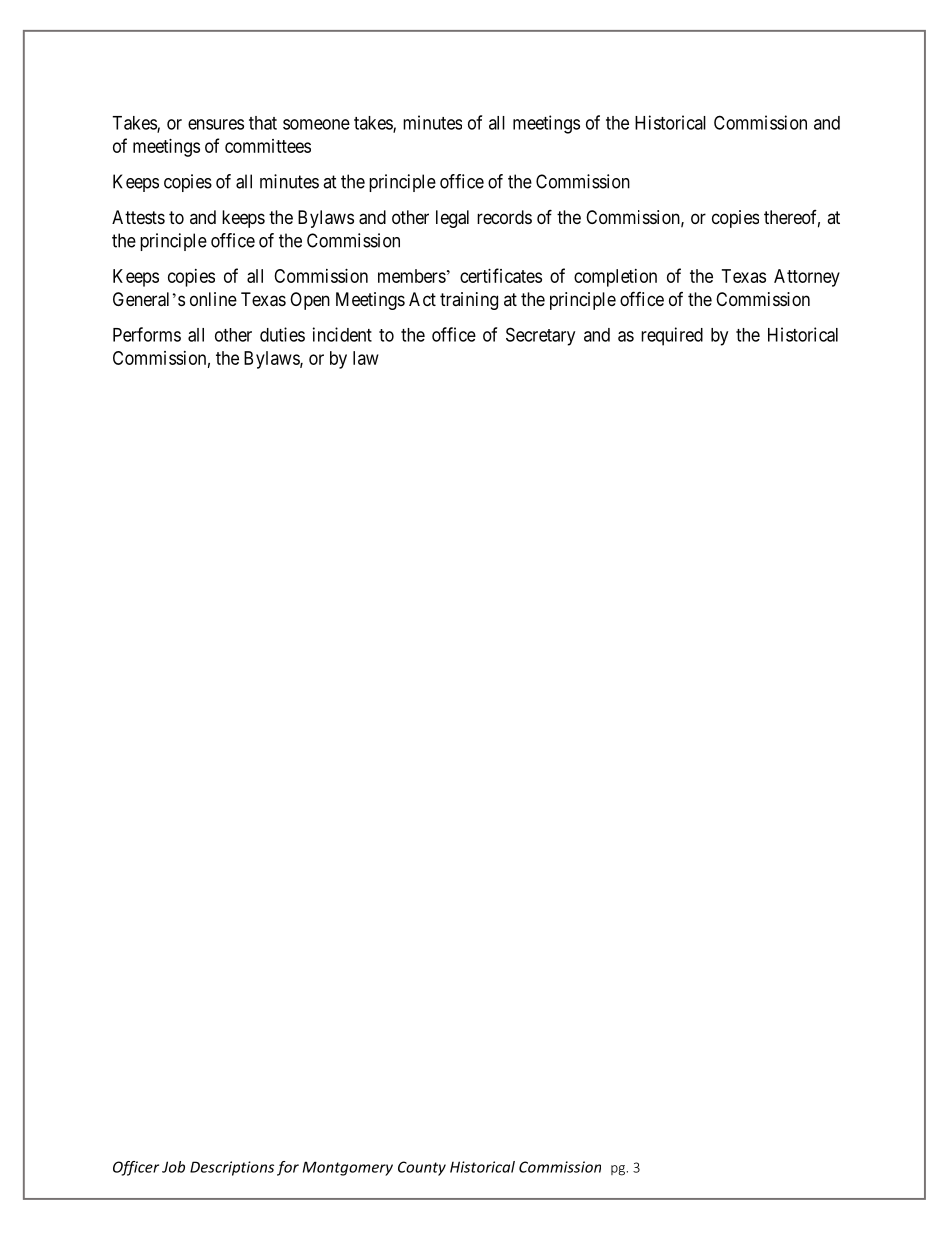  What do you see at coordinates (452, 219) in the screenshot?
I see `legal` at bounding box center [452, 219].
